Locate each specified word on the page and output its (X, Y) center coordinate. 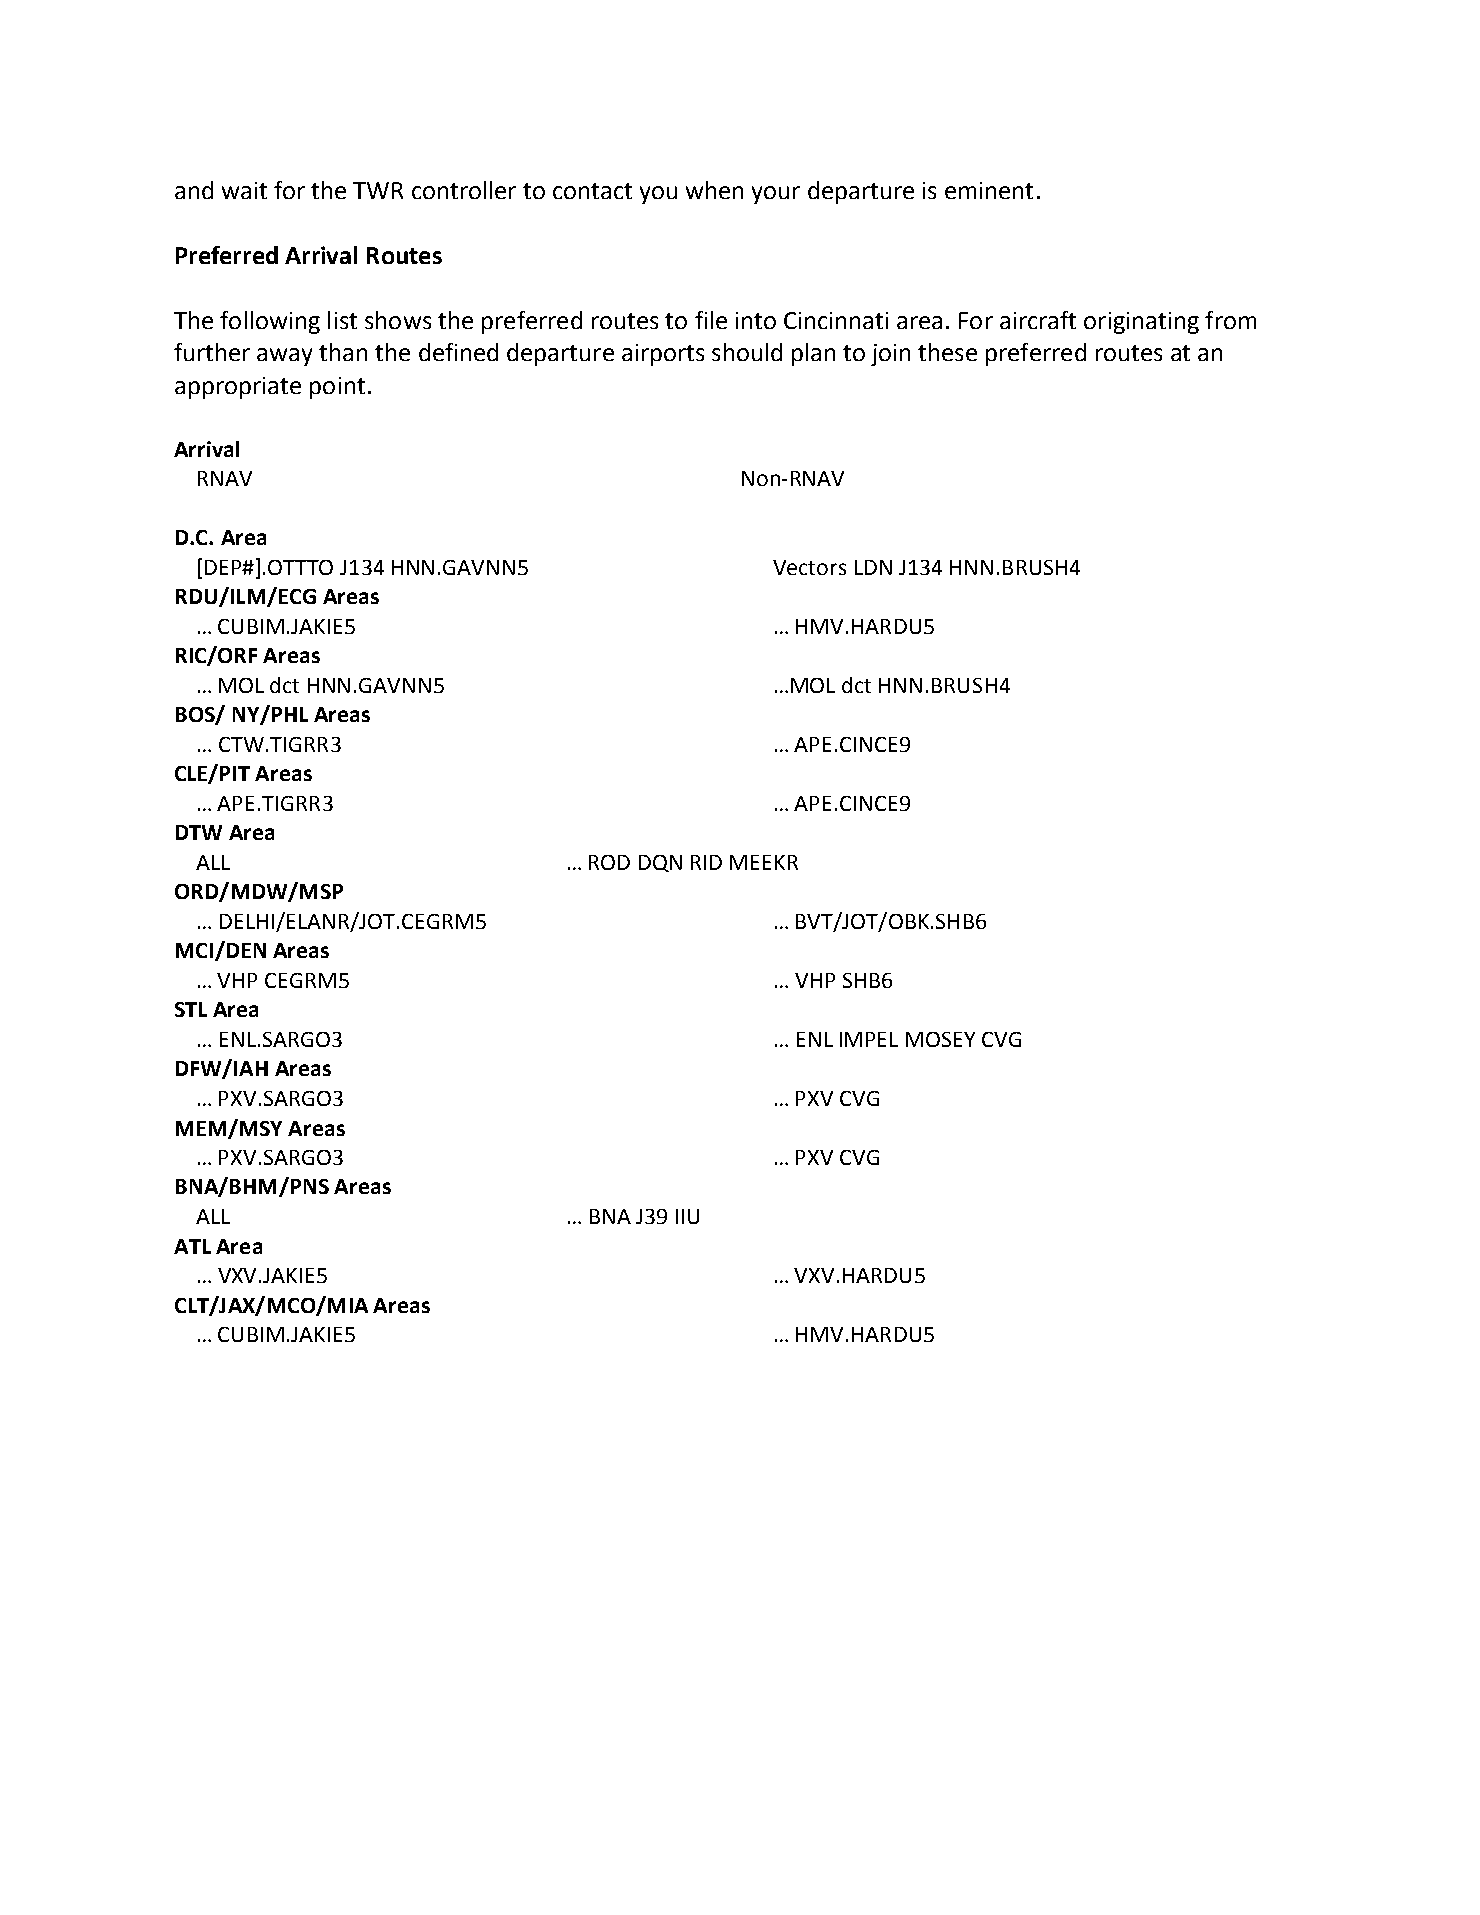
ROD (609, 862)
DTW (199, 832)
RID (706, 862)
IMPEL (869, 1039)
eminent (989, 190)
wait (244, 190)
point (337, 388)
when (714, 190)
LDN (873, 567)
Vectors (809, 567)
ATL (192, 1246)
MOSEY (940, 1039)
